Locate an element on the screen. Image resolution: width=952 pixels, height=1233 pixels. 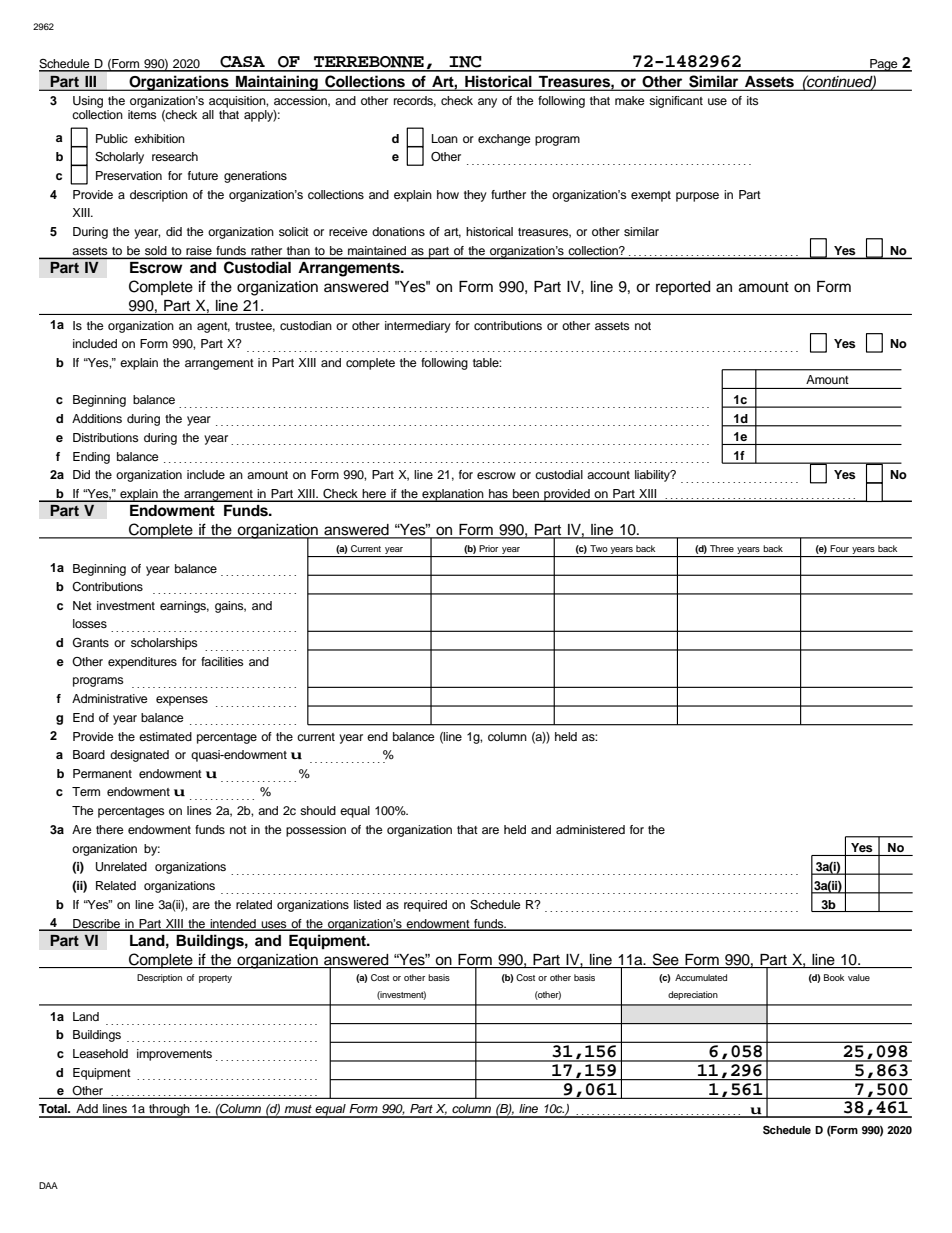
scholarships is located at coordinates (164, 644).
